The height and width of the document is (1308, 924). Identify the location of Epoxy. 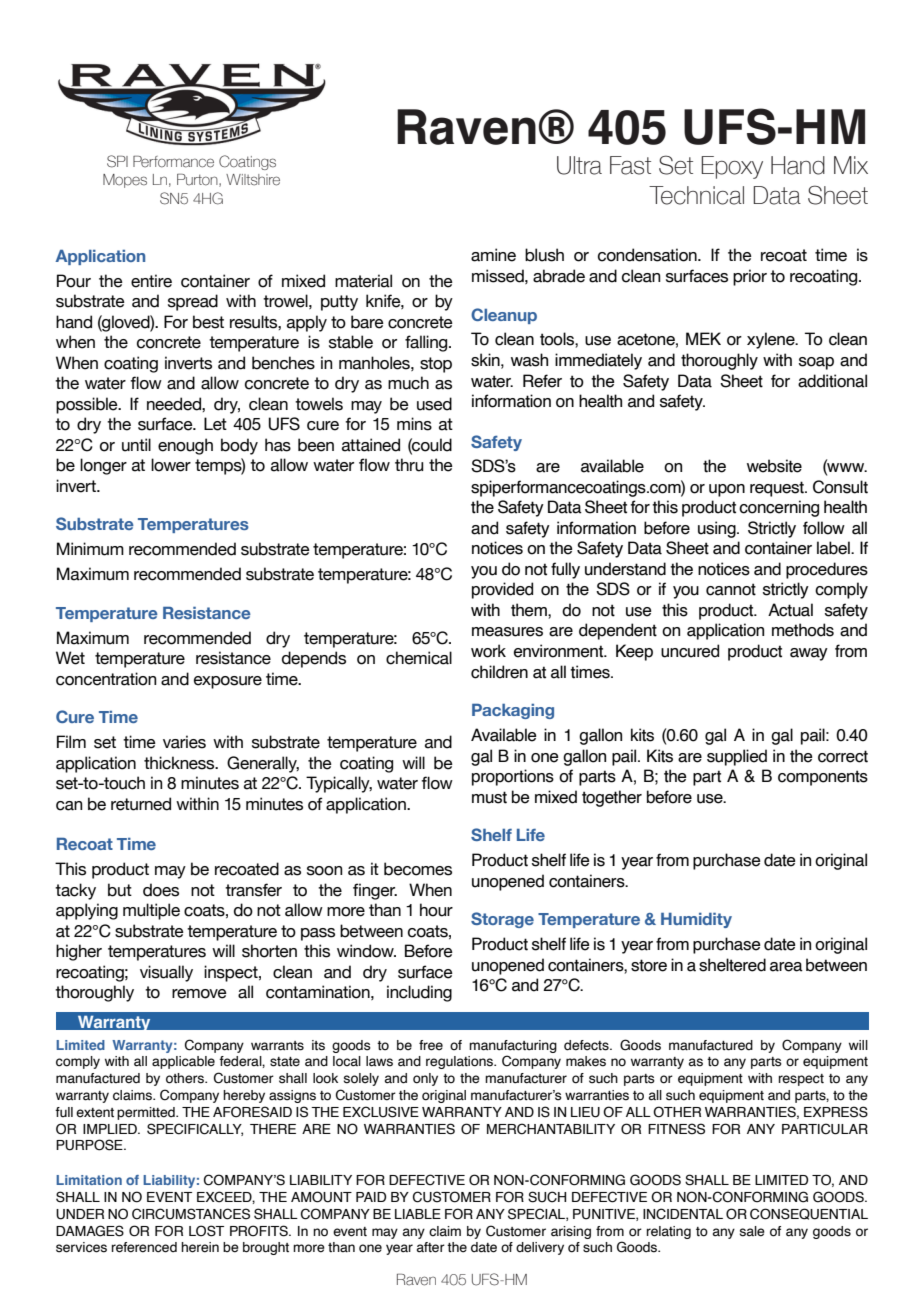
(732, 167).
